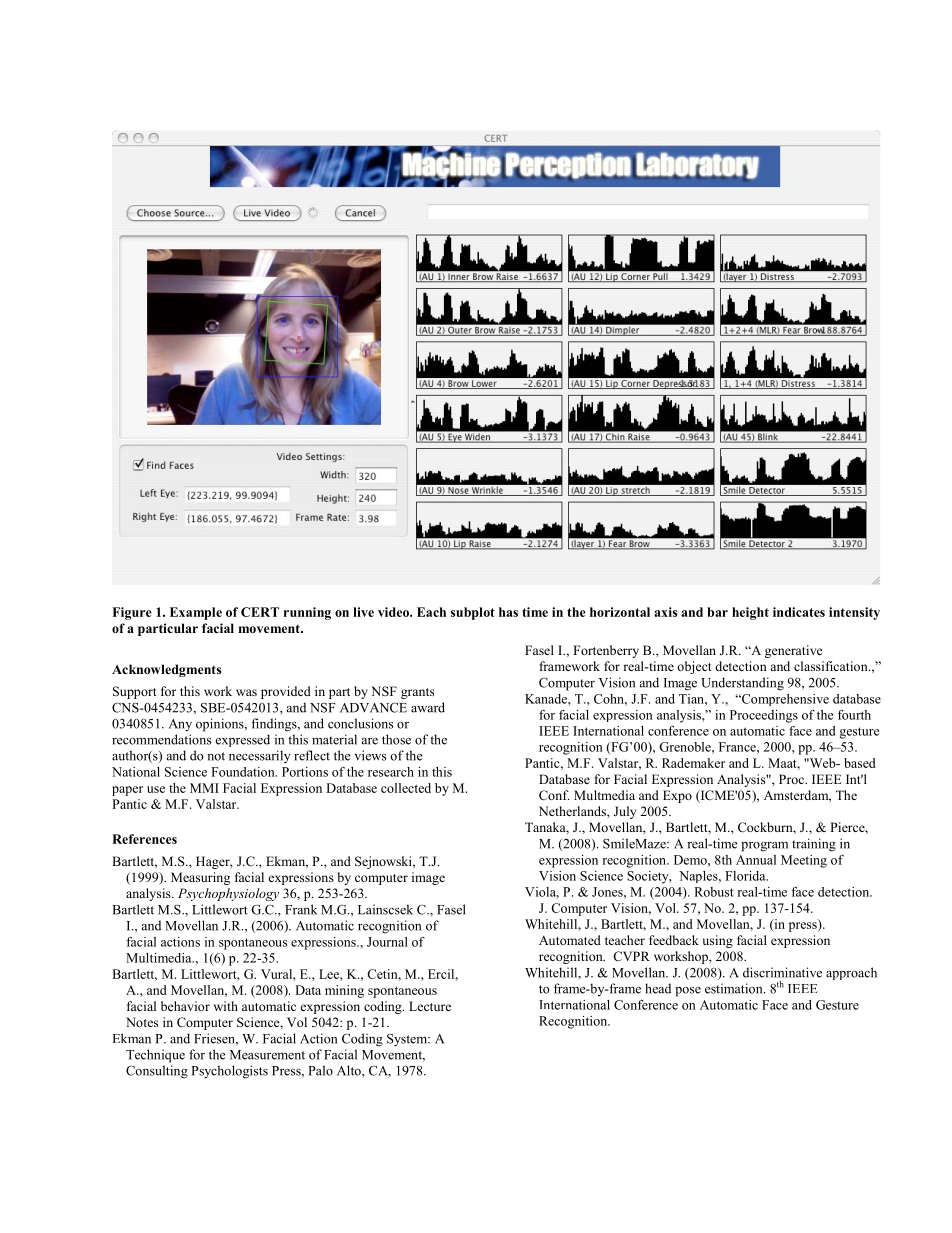  What do you see at coordinates (750, 613) in the screenshot?
I see `height` at bounding box center [750, 613].
